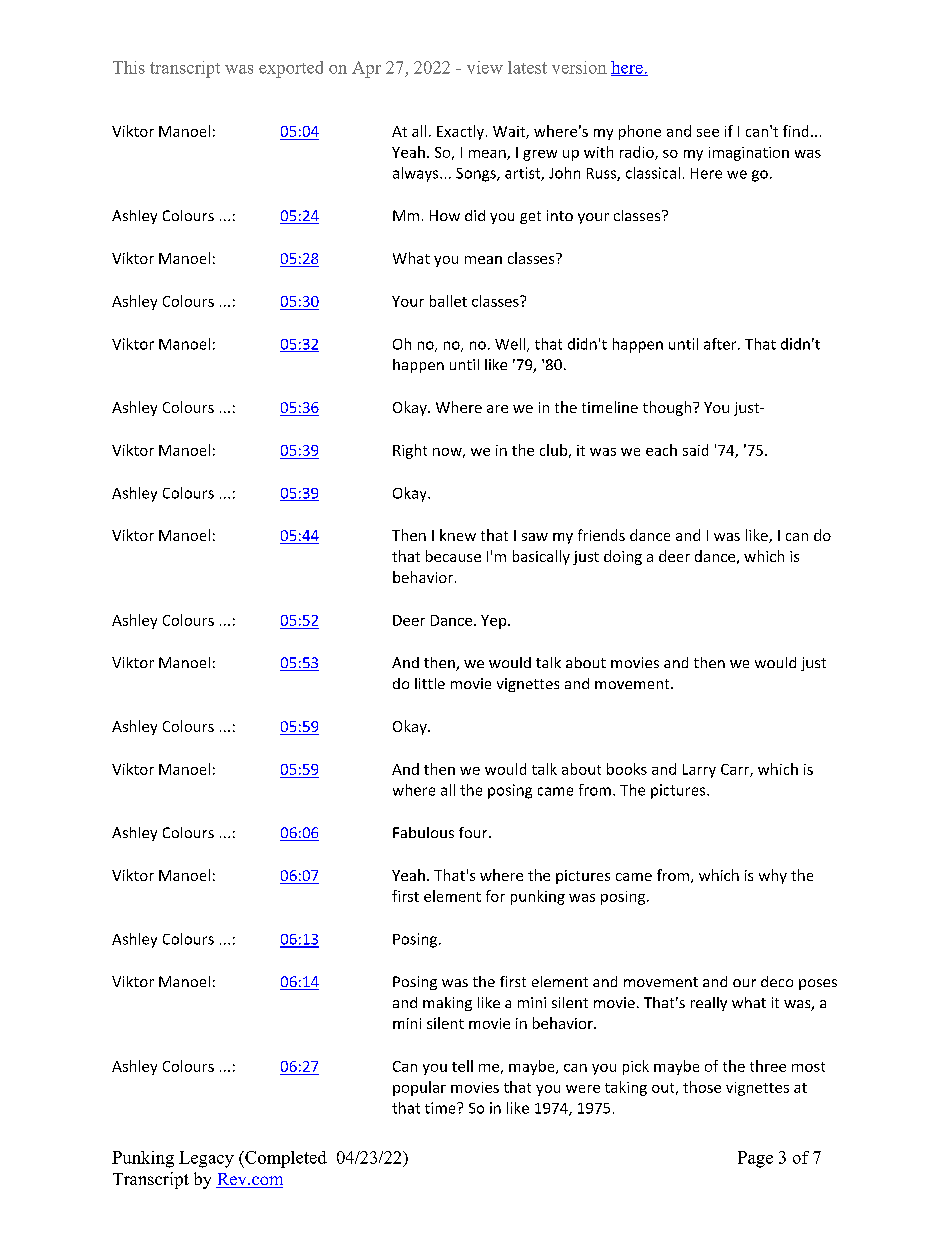 This document has width=952, height=1233. Describe the element at coordinates (430, 683) in the document. I see `little` at that location.
